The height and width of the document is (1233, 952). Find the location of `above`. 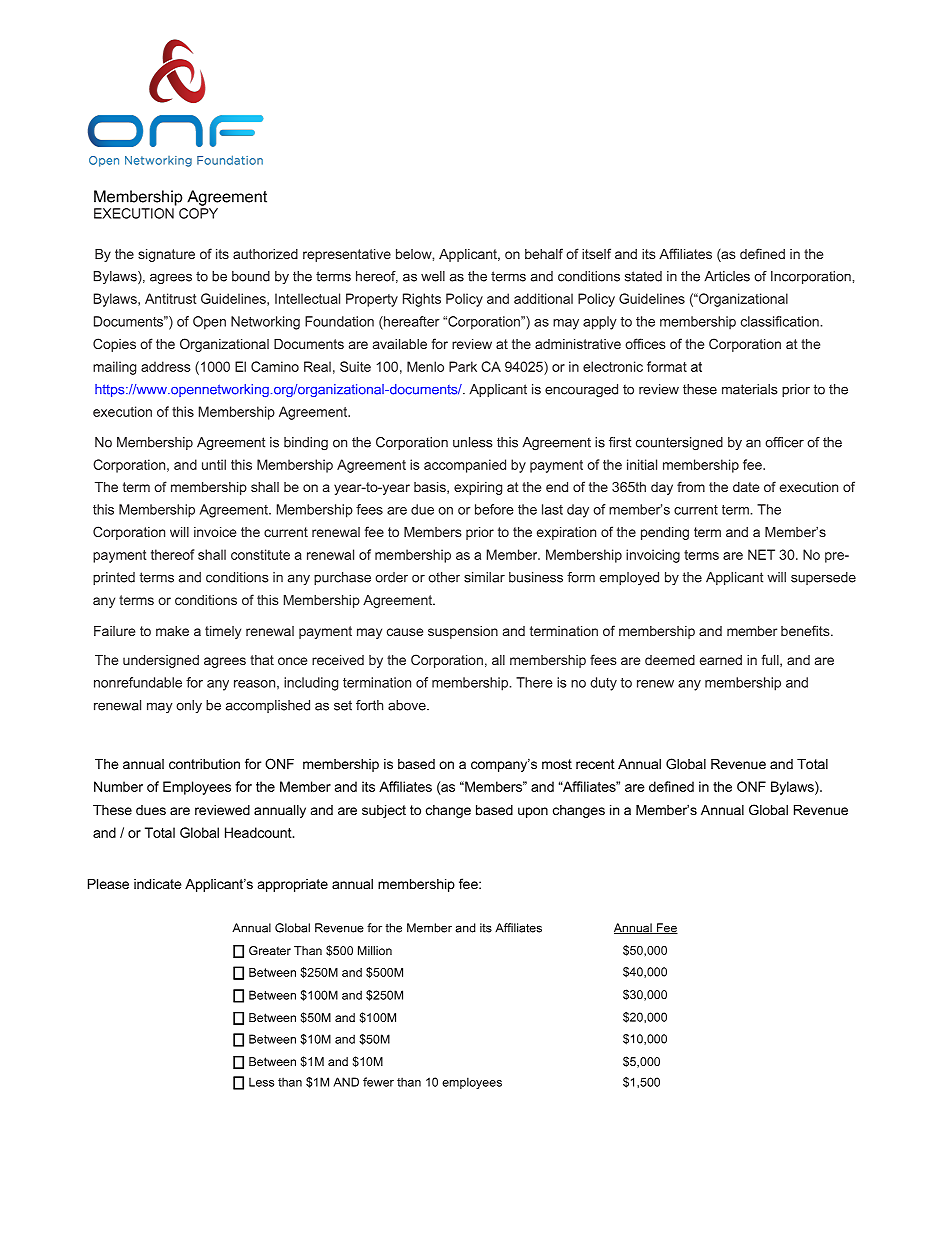

above is located at coordinates (408, 705).
